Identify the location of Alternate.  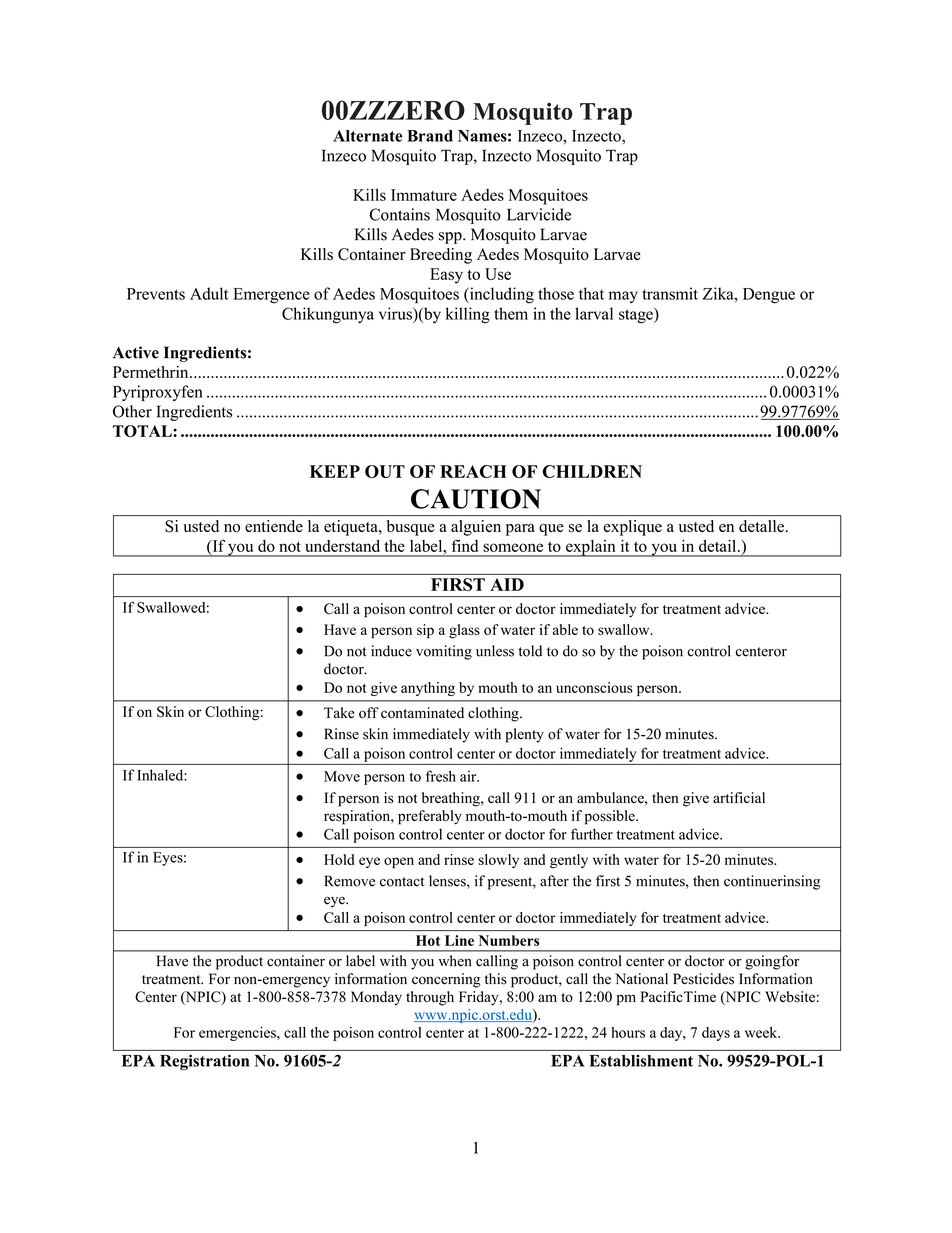
(367, 136).
